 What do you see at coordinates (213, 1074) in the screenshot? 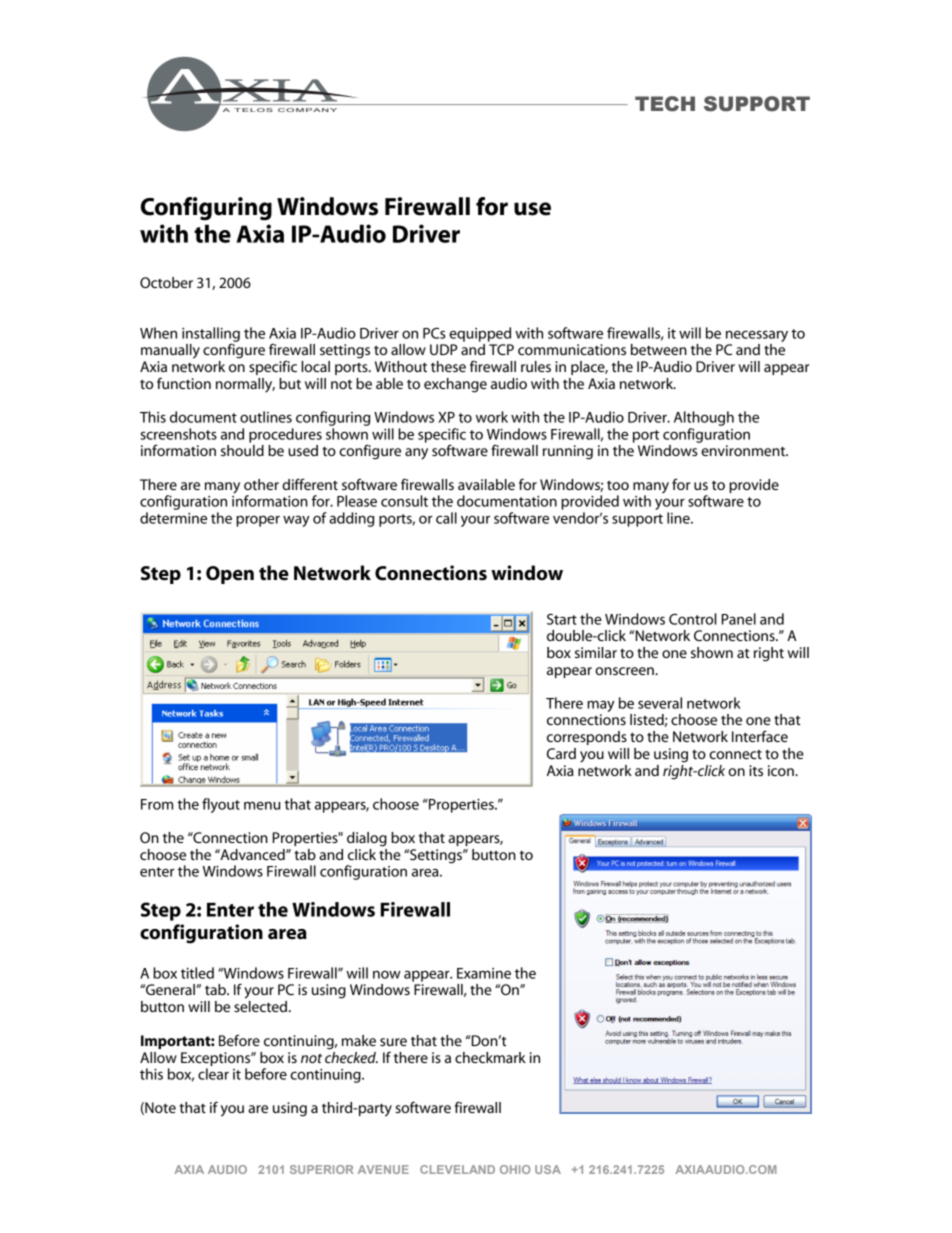
I see `clear` at bounding box center [213, 1074].
